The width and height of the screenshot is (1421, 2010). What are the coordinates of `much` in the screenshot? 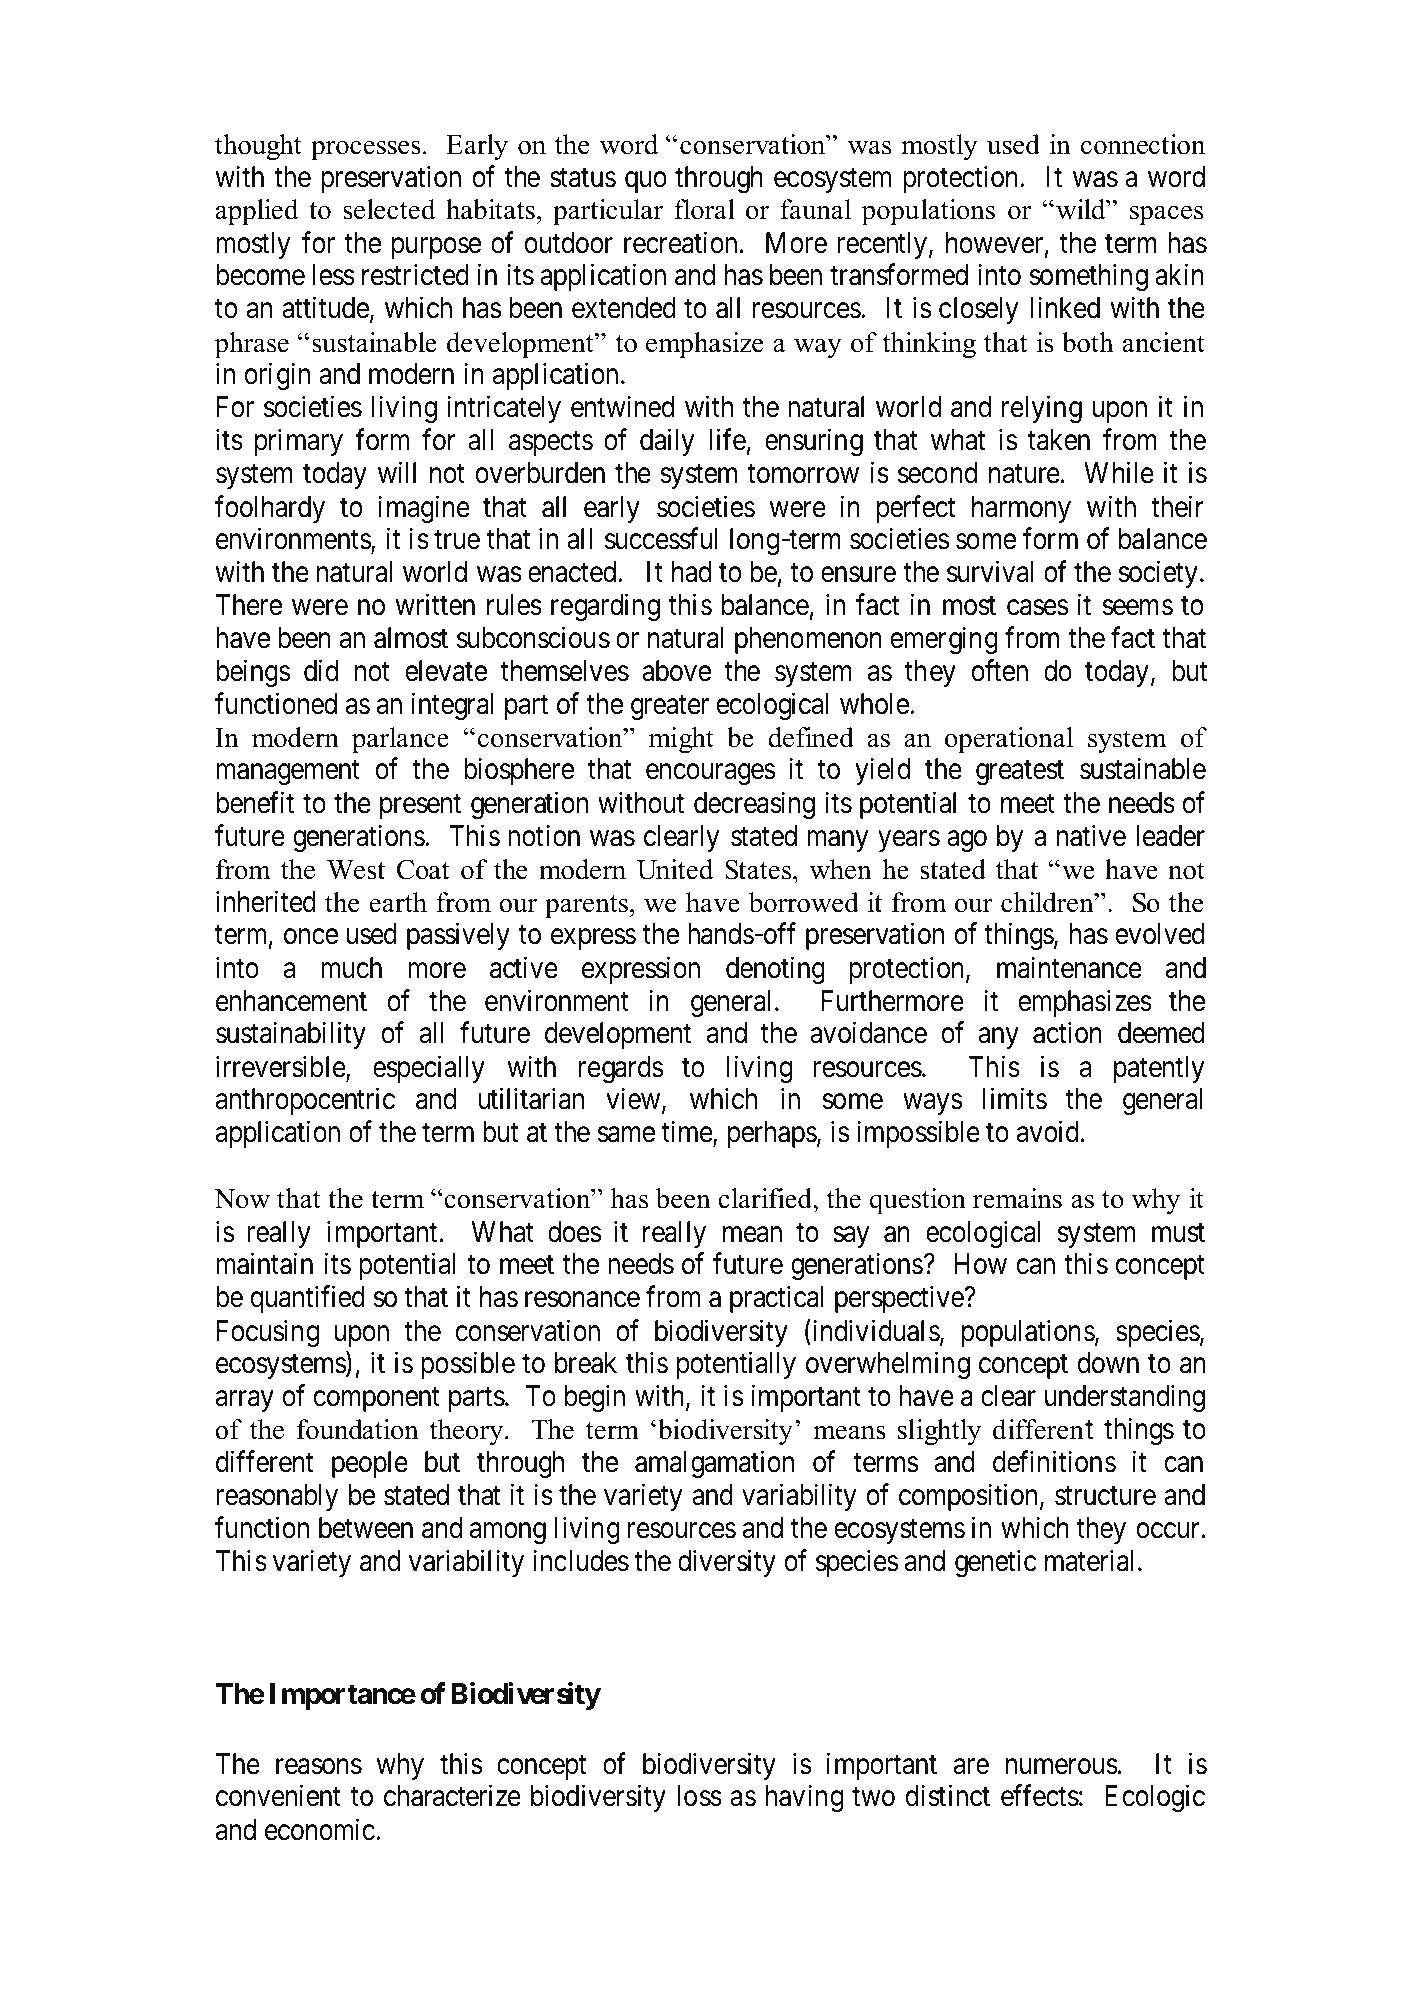 It's located at (351, 968).
